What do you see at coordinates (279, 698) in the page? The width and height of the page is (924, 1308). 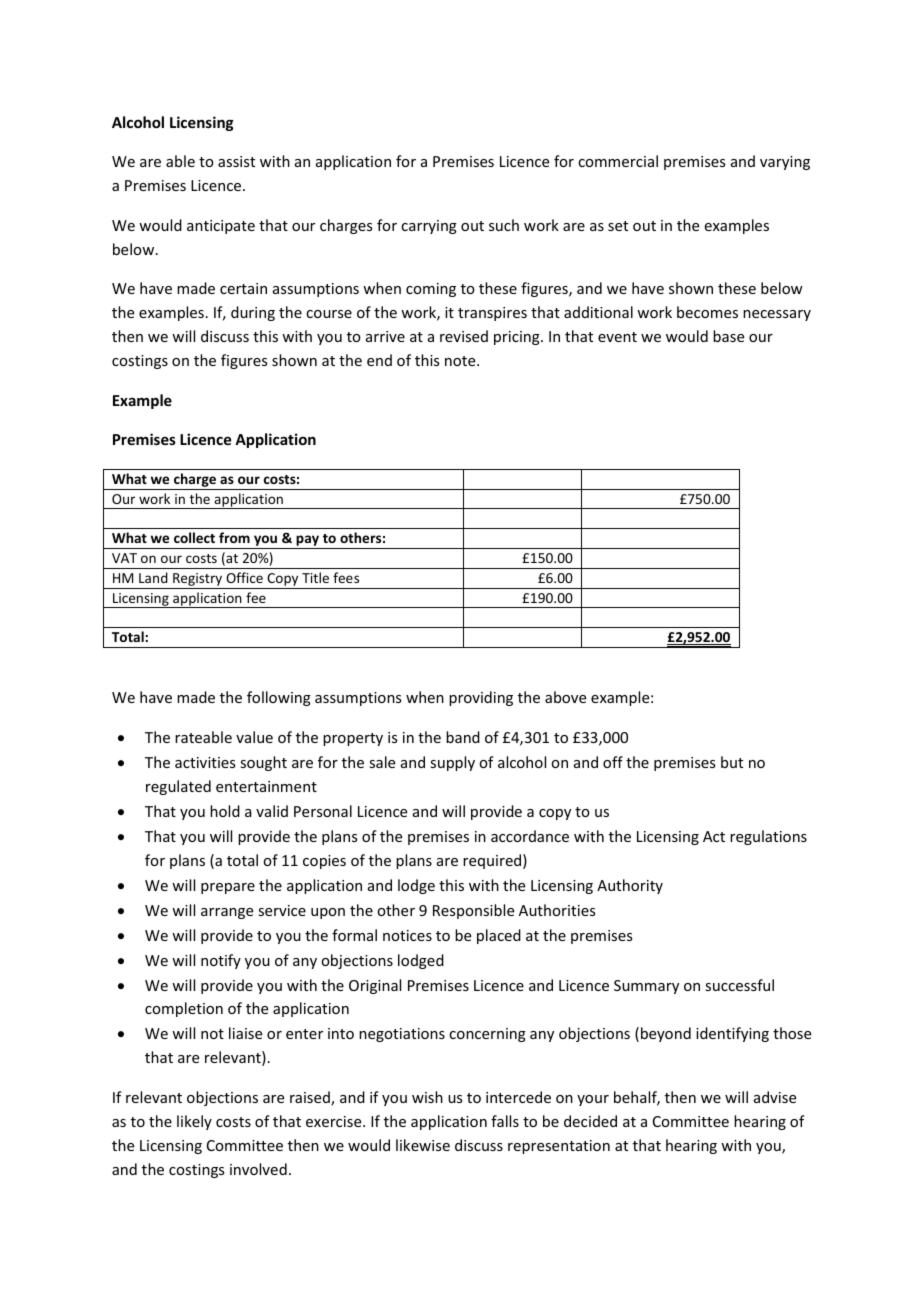 I see `following` at bounding box center [279, 698].
